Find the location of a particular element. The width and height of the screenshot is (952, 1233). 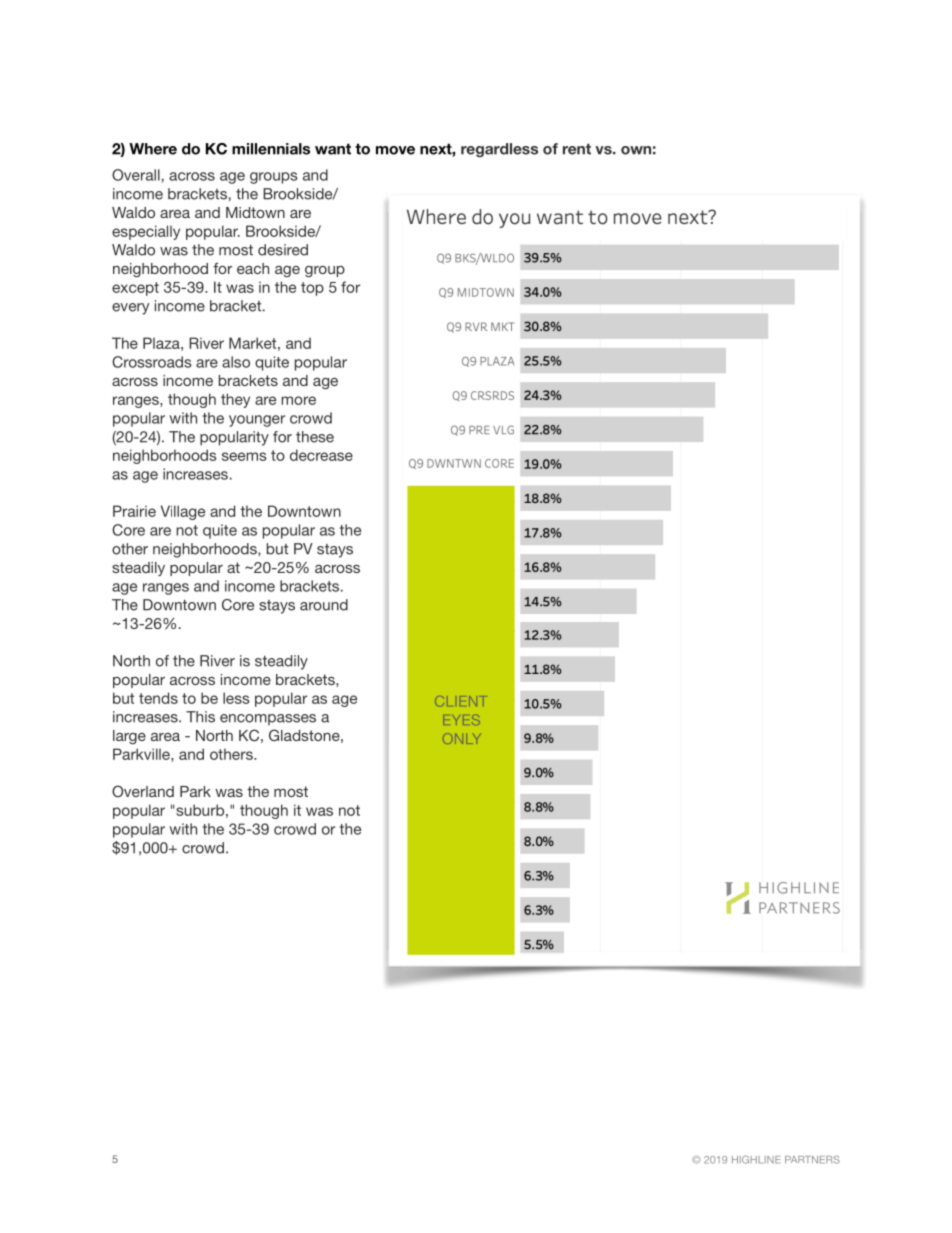

move is located at coordinates (395, 150).
